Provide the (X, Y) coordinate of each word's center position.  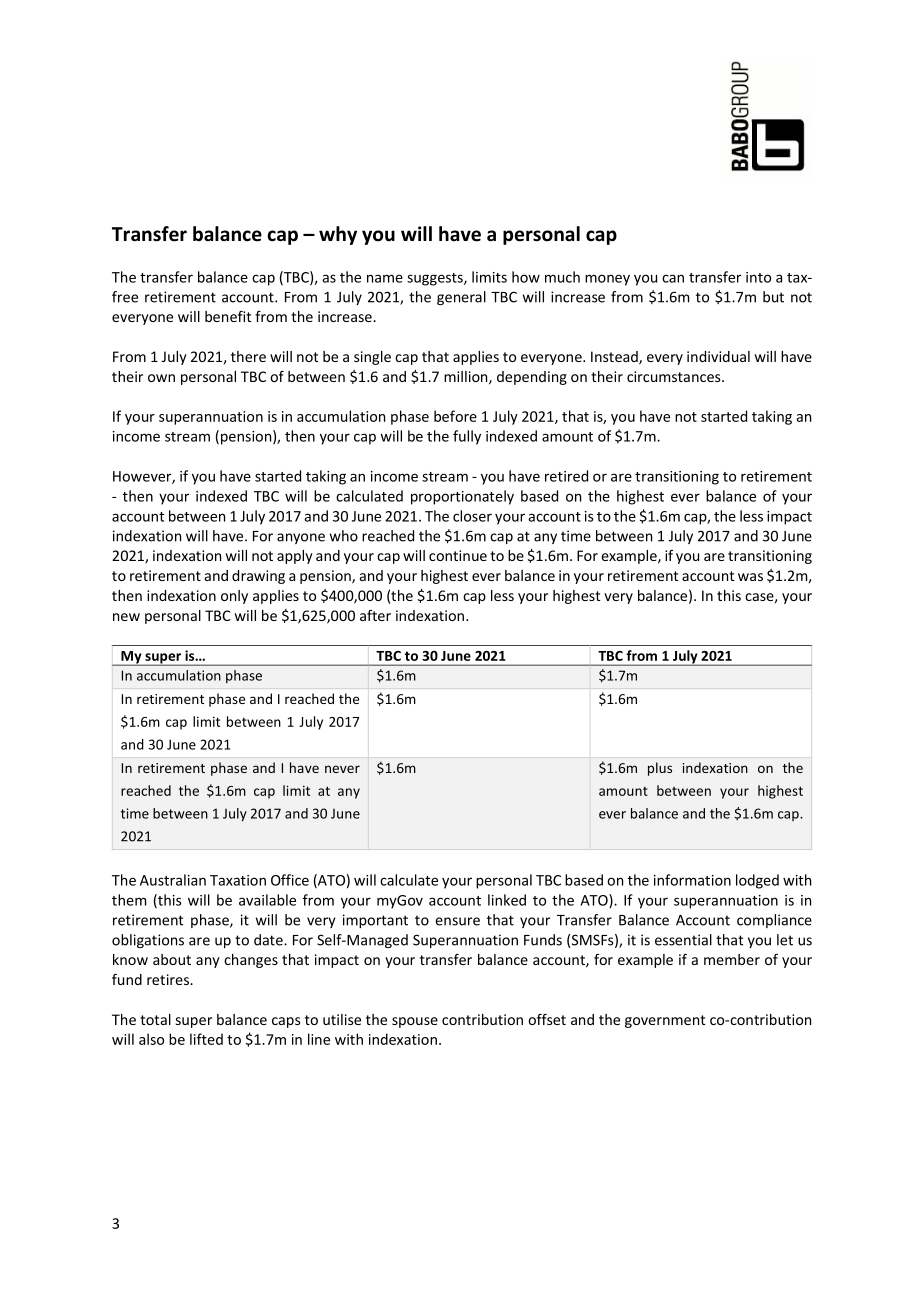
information (692, 880)
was (750, 577)
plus (660, 769)
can (673, 278)
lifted (206, 1039)
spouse (415, 1022)
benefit (228, 316)
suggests (436, 279)
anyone (301, 538)
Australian (173, 880)
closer (472, 516)
